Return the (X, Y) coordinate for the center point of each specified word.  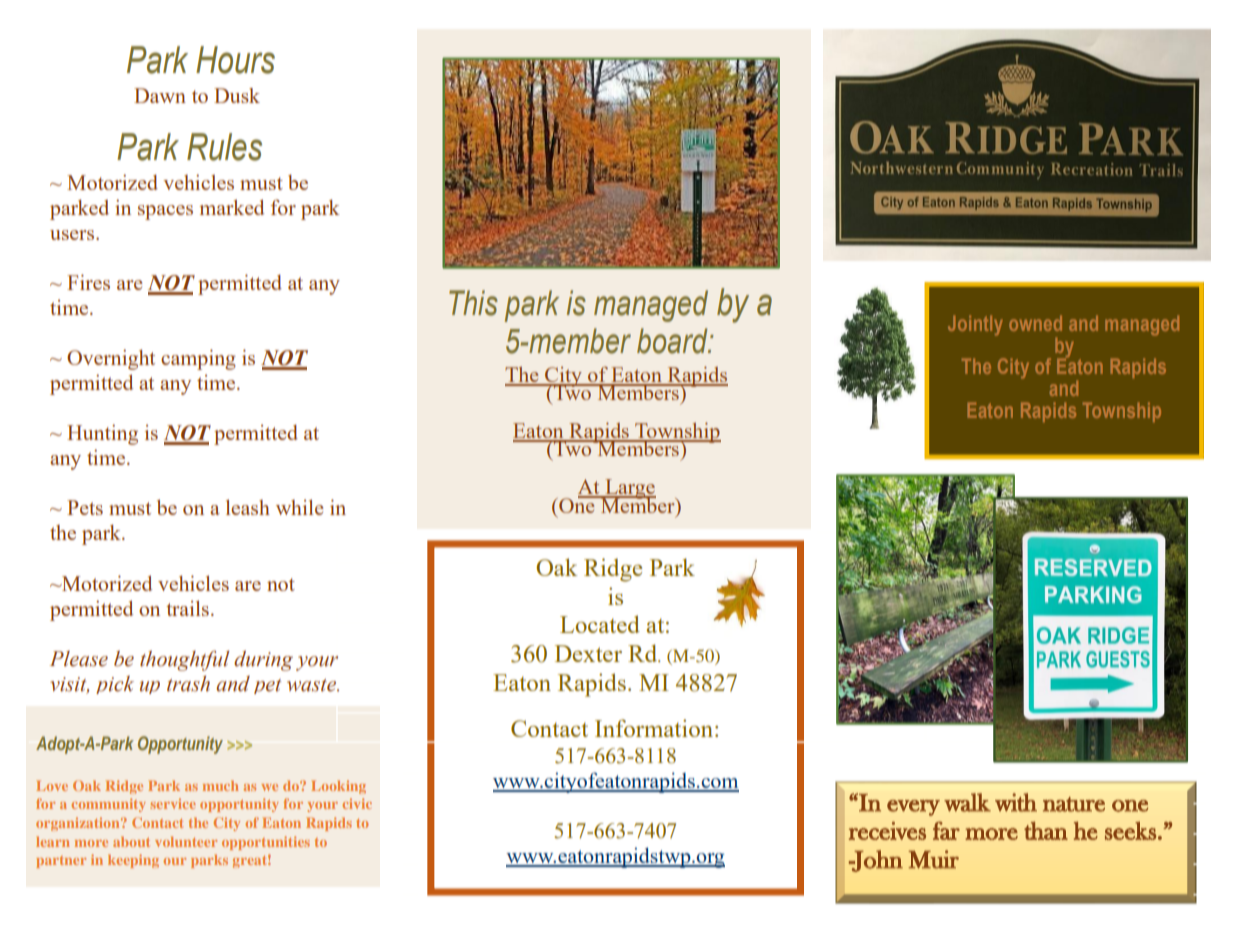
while (300, 507)
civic (357, 803)
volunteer (186, 841)
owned (1035, 323)
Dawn (160, 95)
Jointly (975, 325)
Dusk (237, 95)
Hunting (102, 434)
